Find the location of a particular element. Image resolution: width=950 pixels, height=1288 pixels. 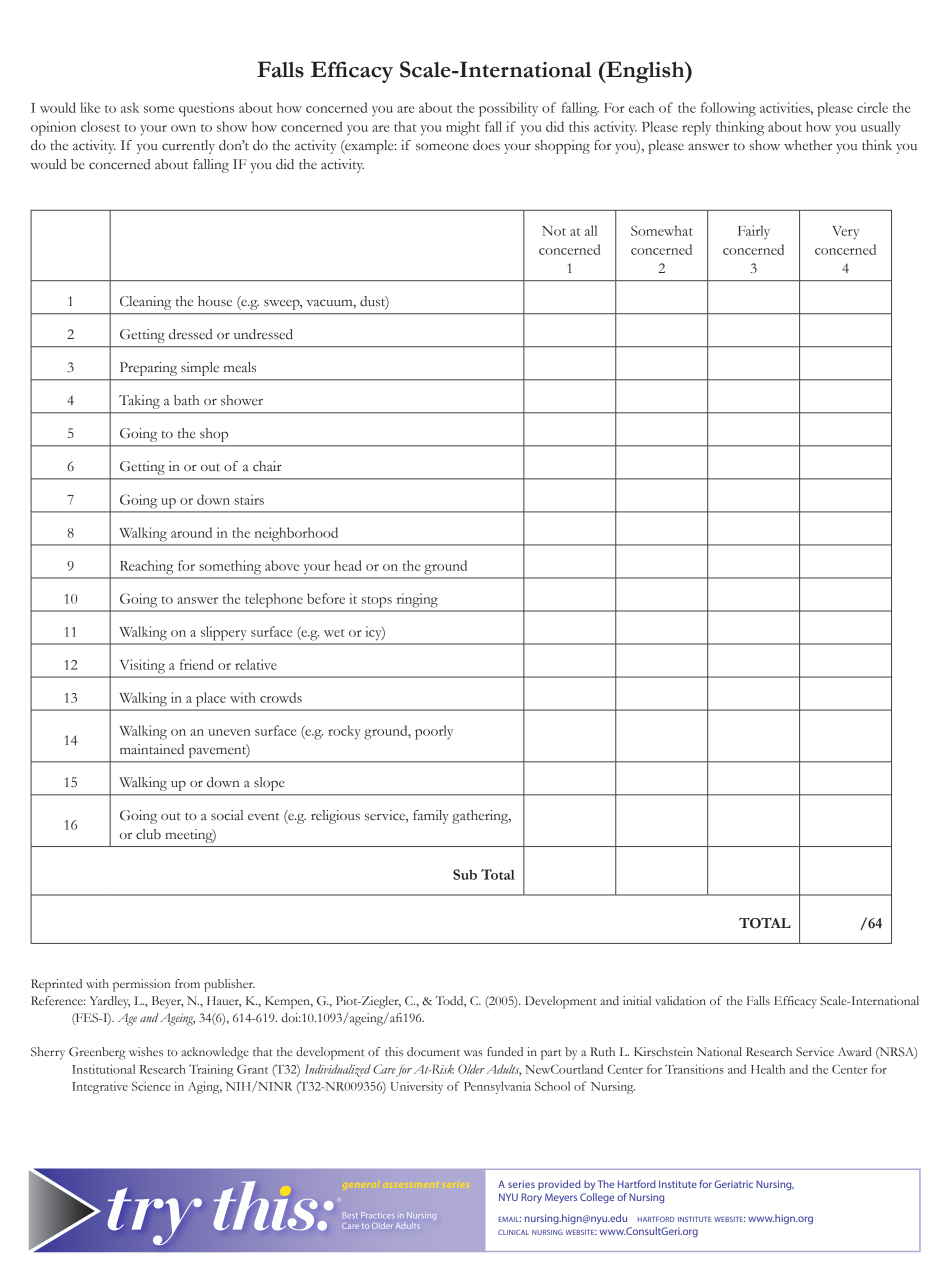

Fairly is located at coordinates (754, 232).
